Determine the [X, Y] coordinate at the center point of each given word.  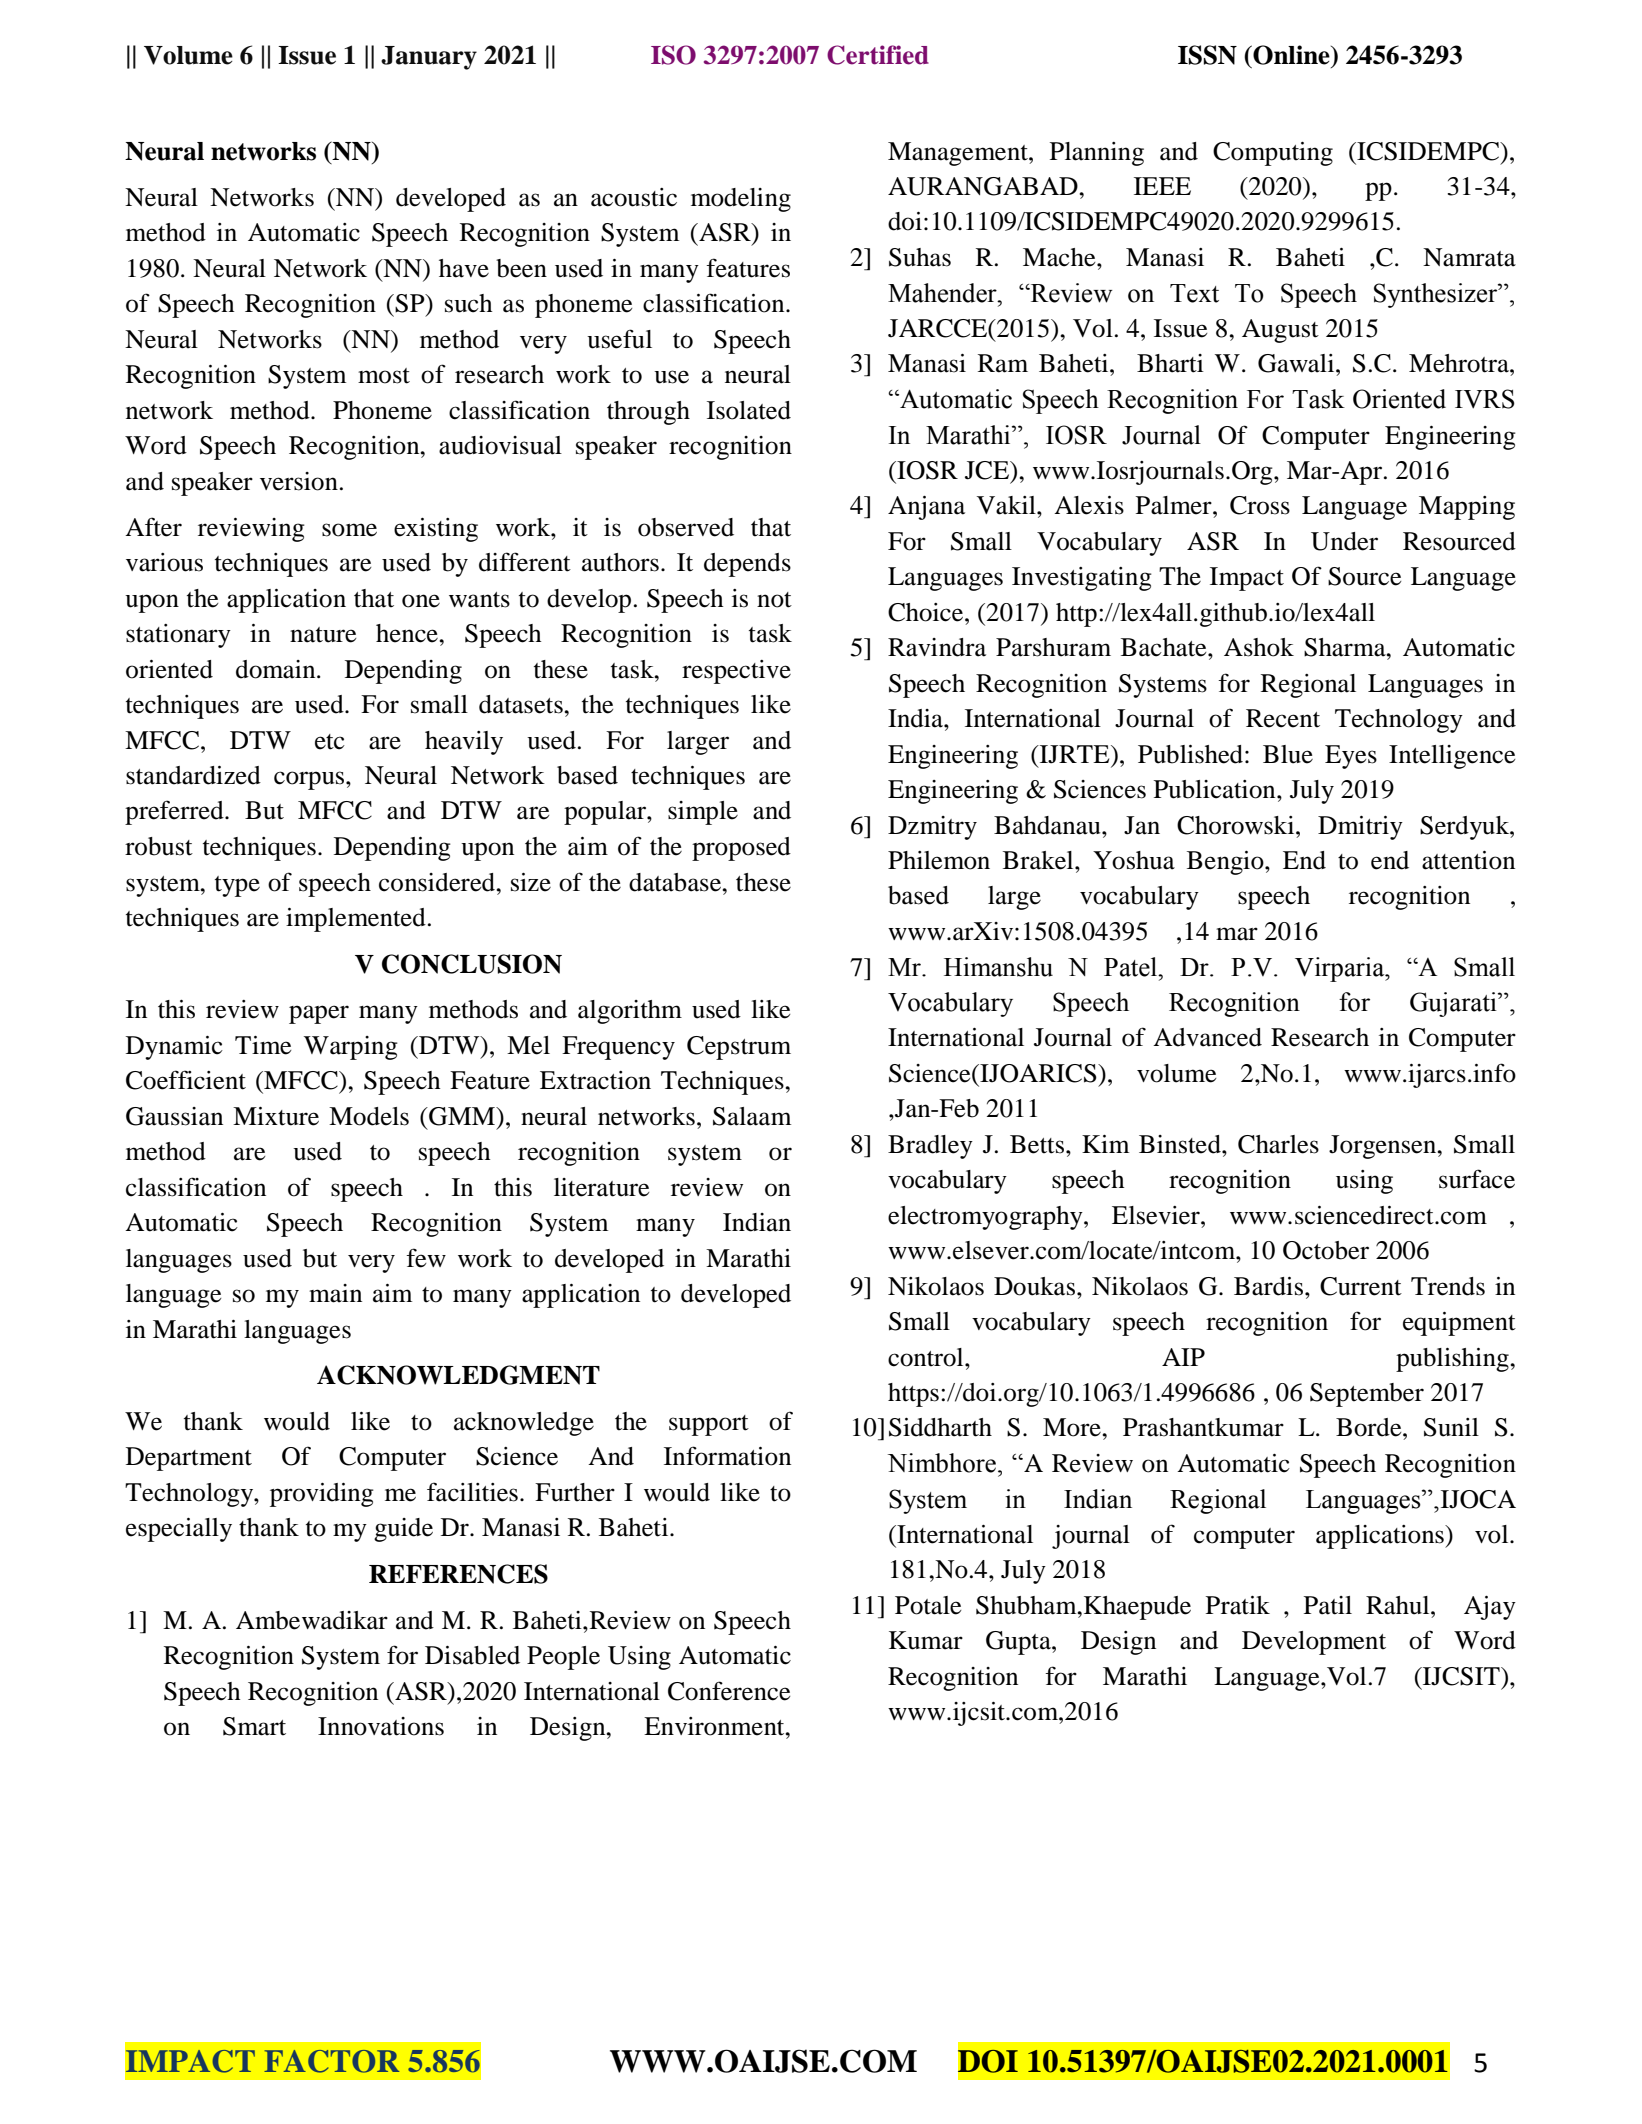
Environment [715, 1726]
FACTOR [331, 2061]
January [429, 58]
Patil [1328, 1605]
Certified [878, 55]
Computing [1273, 154]
